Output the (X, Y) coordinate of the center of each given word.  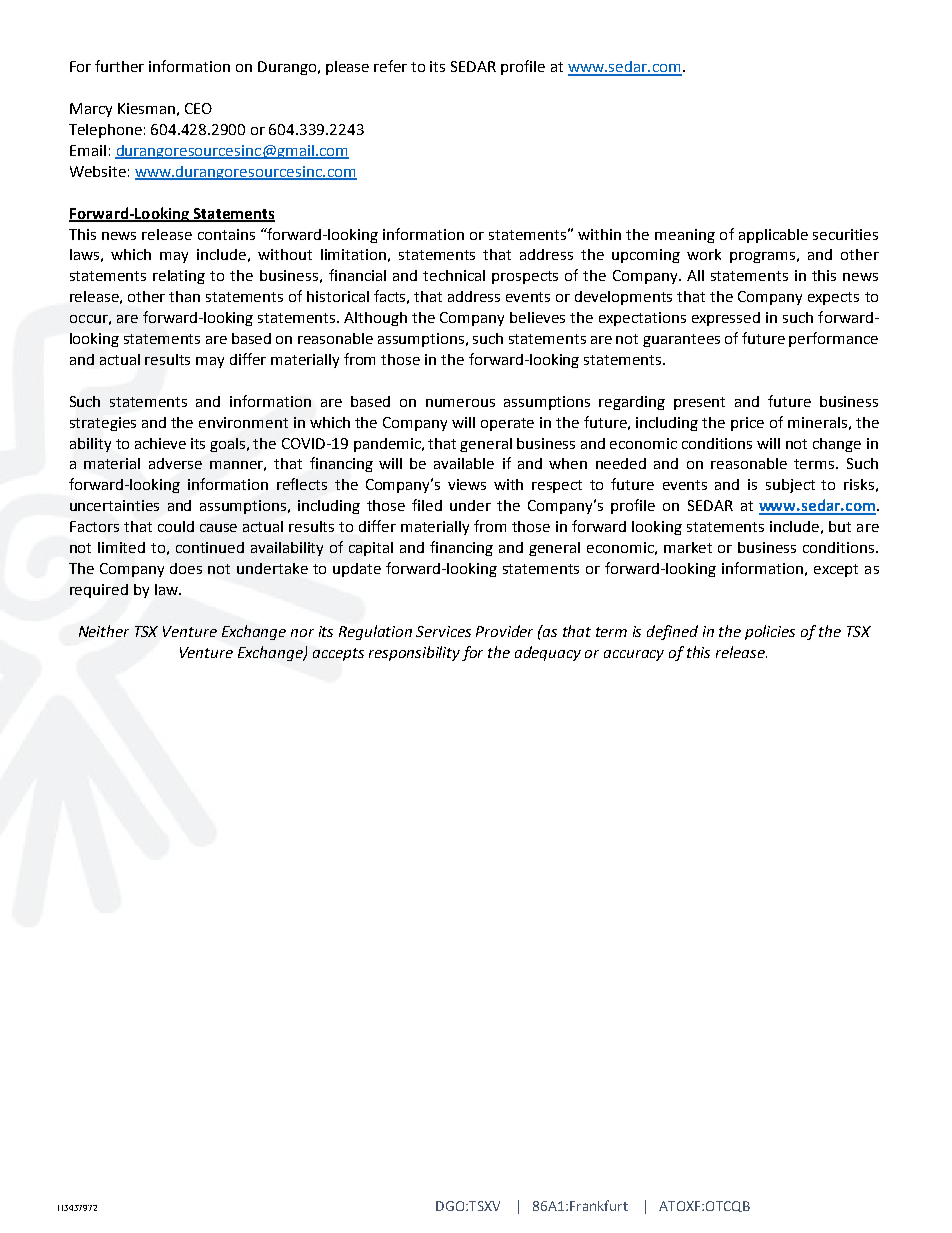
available (464, 463)
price (747, 424)
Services (443, 631)
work (704, 254)
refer (390, 66)
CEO (198, 108)
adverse (175, 463)
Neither (104, 631)
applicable (773, 236)
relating (179, 277)
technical (454, 275)
